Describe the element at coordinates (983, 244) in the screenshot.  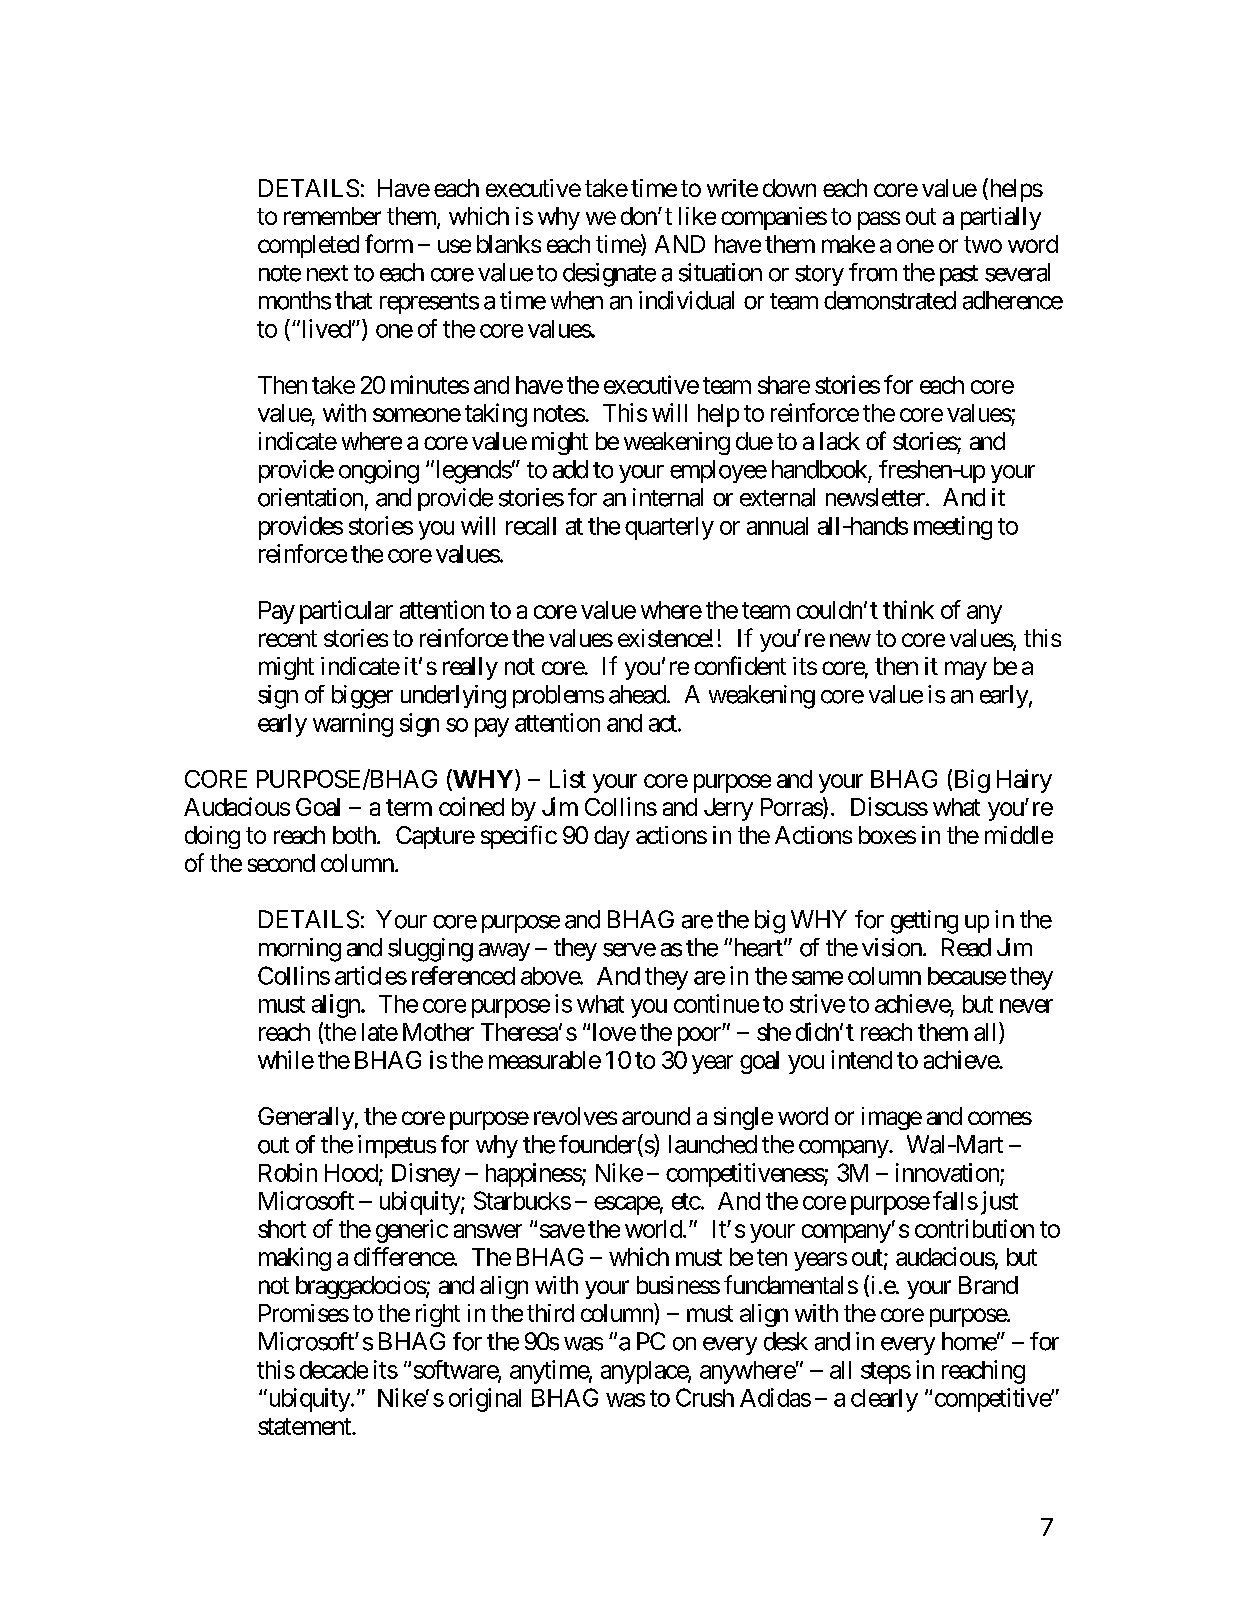
I see `two` at that location.
